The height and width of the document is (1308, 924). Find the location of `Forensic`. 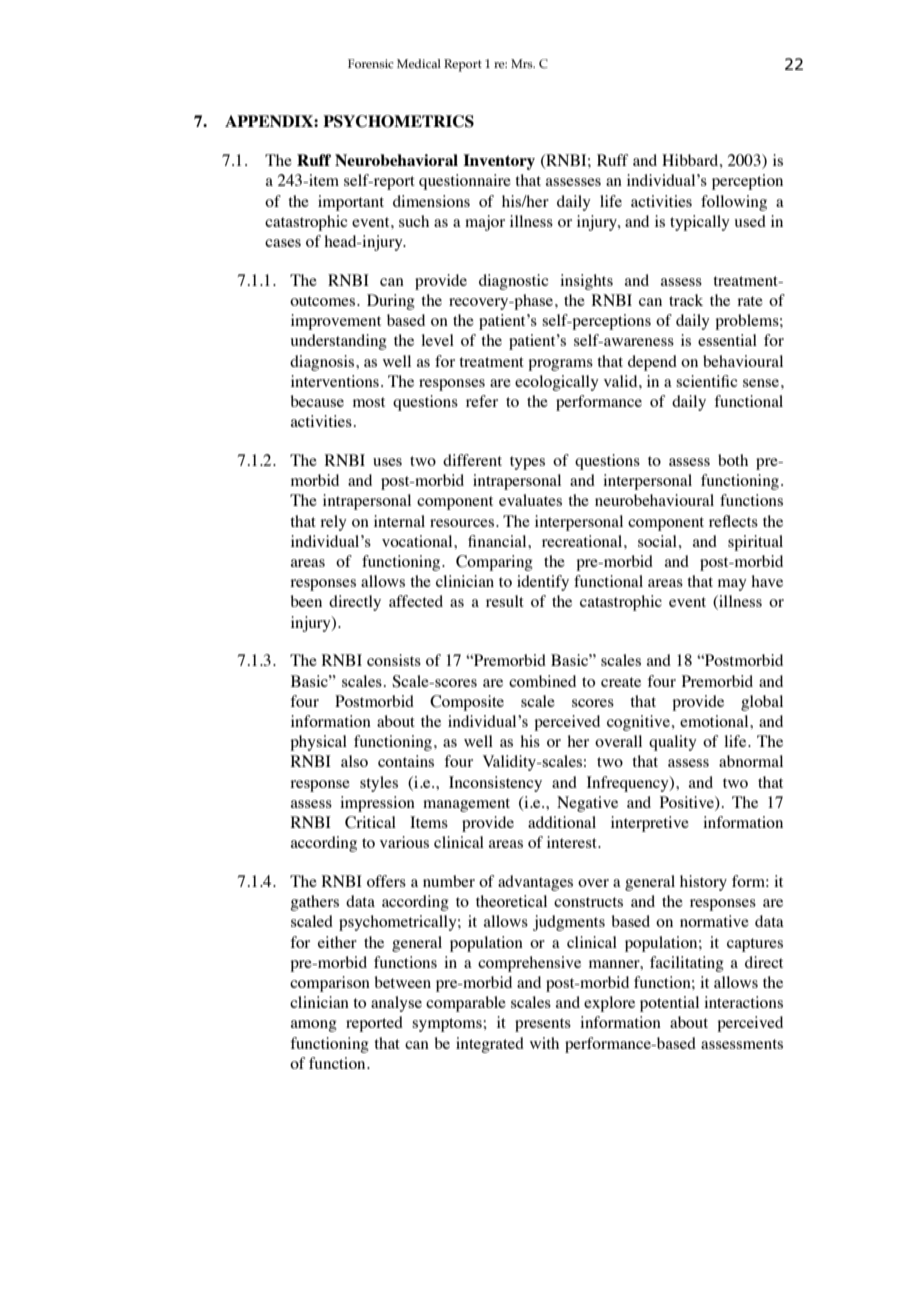

Forensic is located at coordinates (371, 63).
